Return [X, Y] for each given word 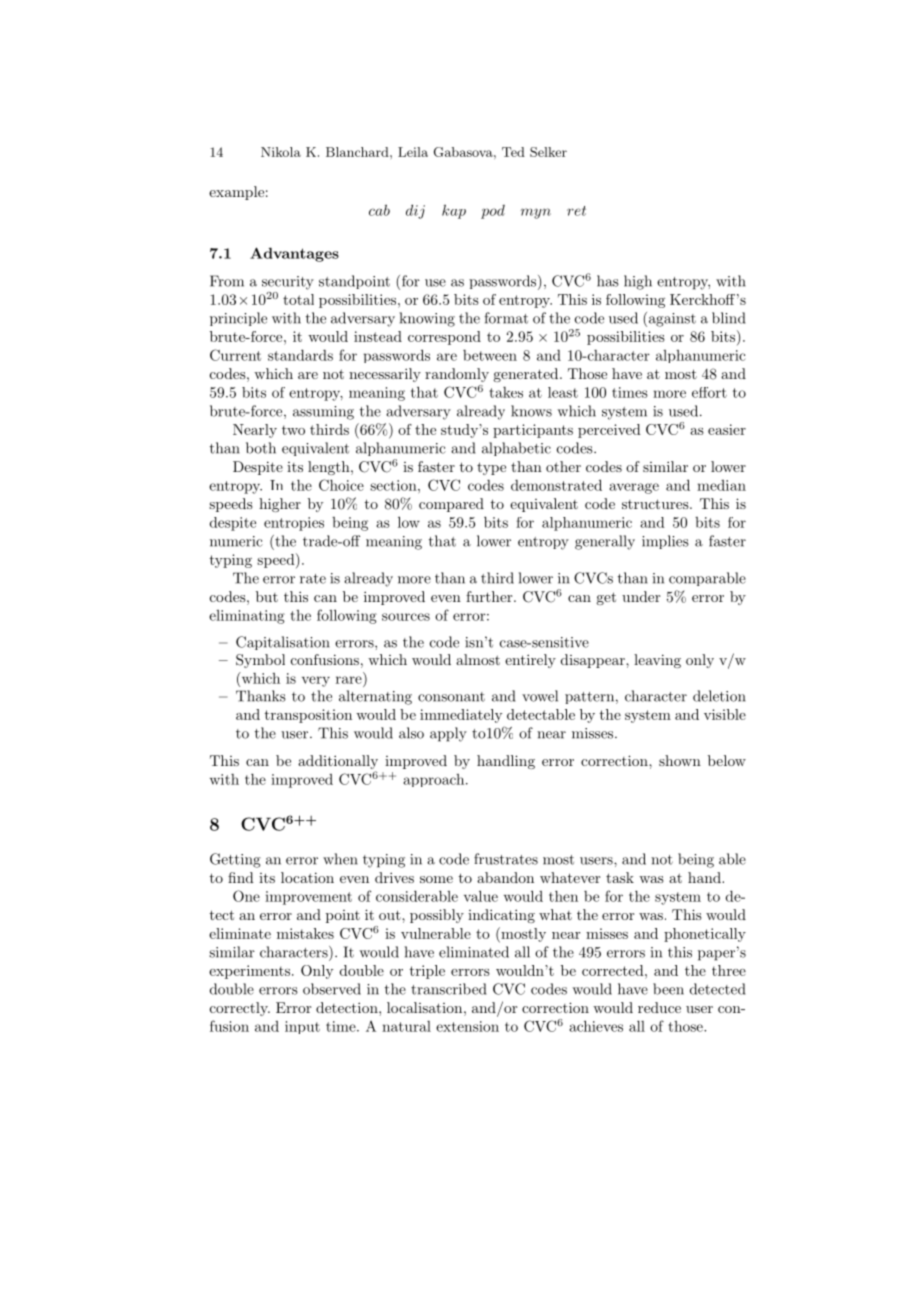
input [302, 1027]
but [267, 596]
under [641, 596]
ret [576, 211]
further [490, 596]
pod [493, 212]
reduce [659, 1007]
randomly [457, 375]
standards [300, 355]
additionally [338, 763]
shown [680, 760]
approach [435, 780]
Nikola [281, 152]
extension [467, 1026]
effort [709, 392]
